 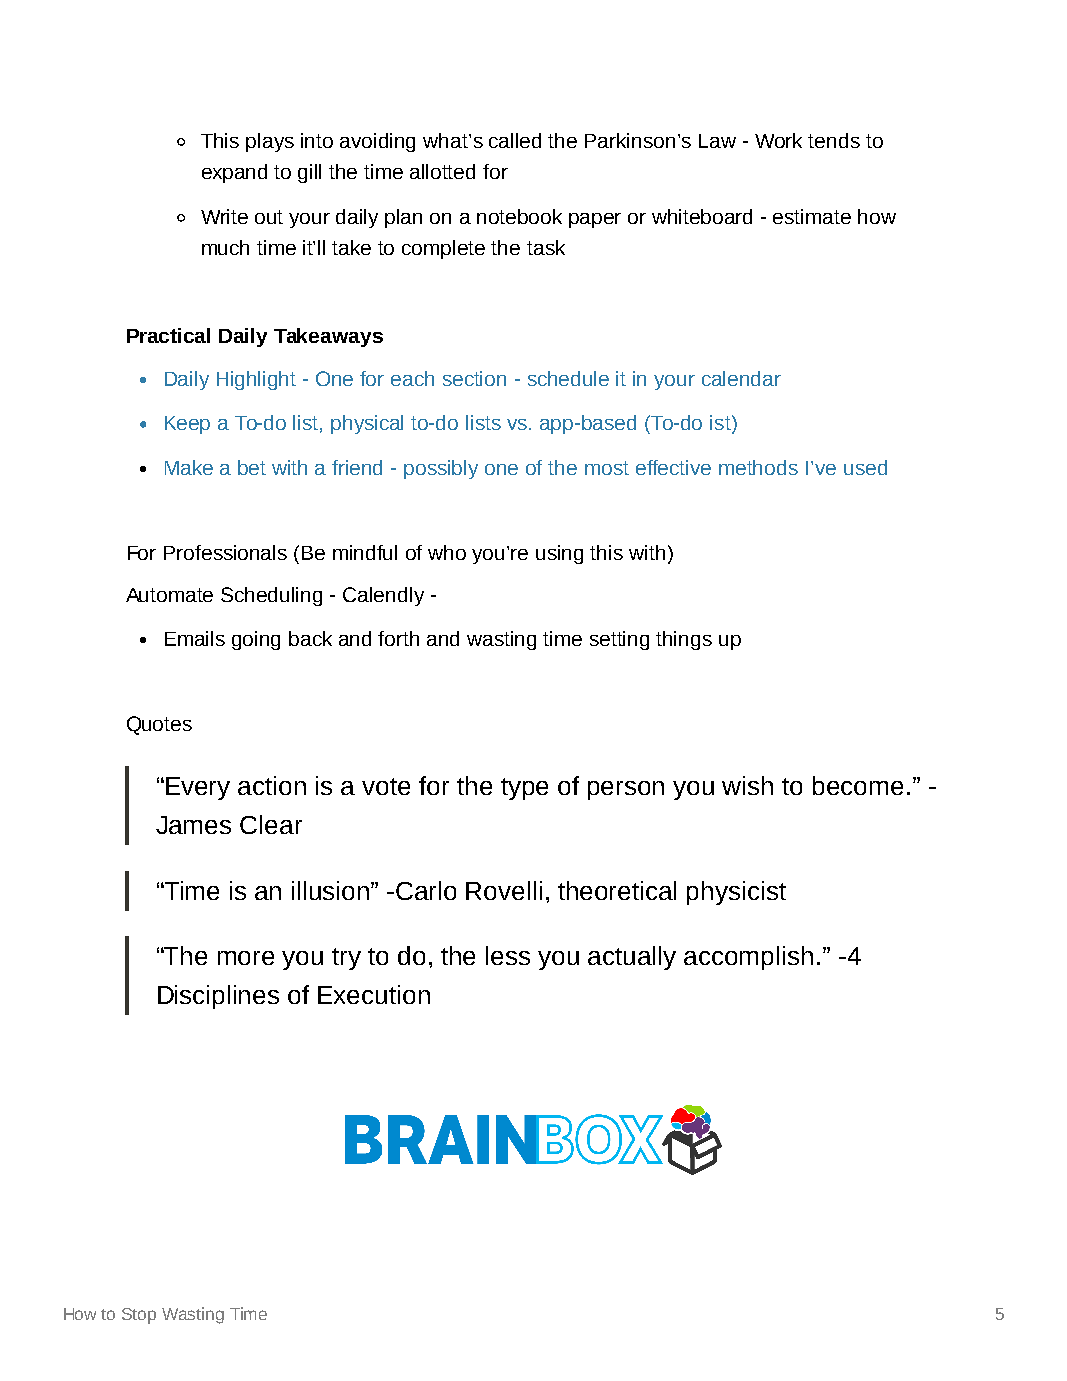 What do you see at coordinates (218, 997) in the document?
I see `Disciplines` at bounding box center [218, 997].
